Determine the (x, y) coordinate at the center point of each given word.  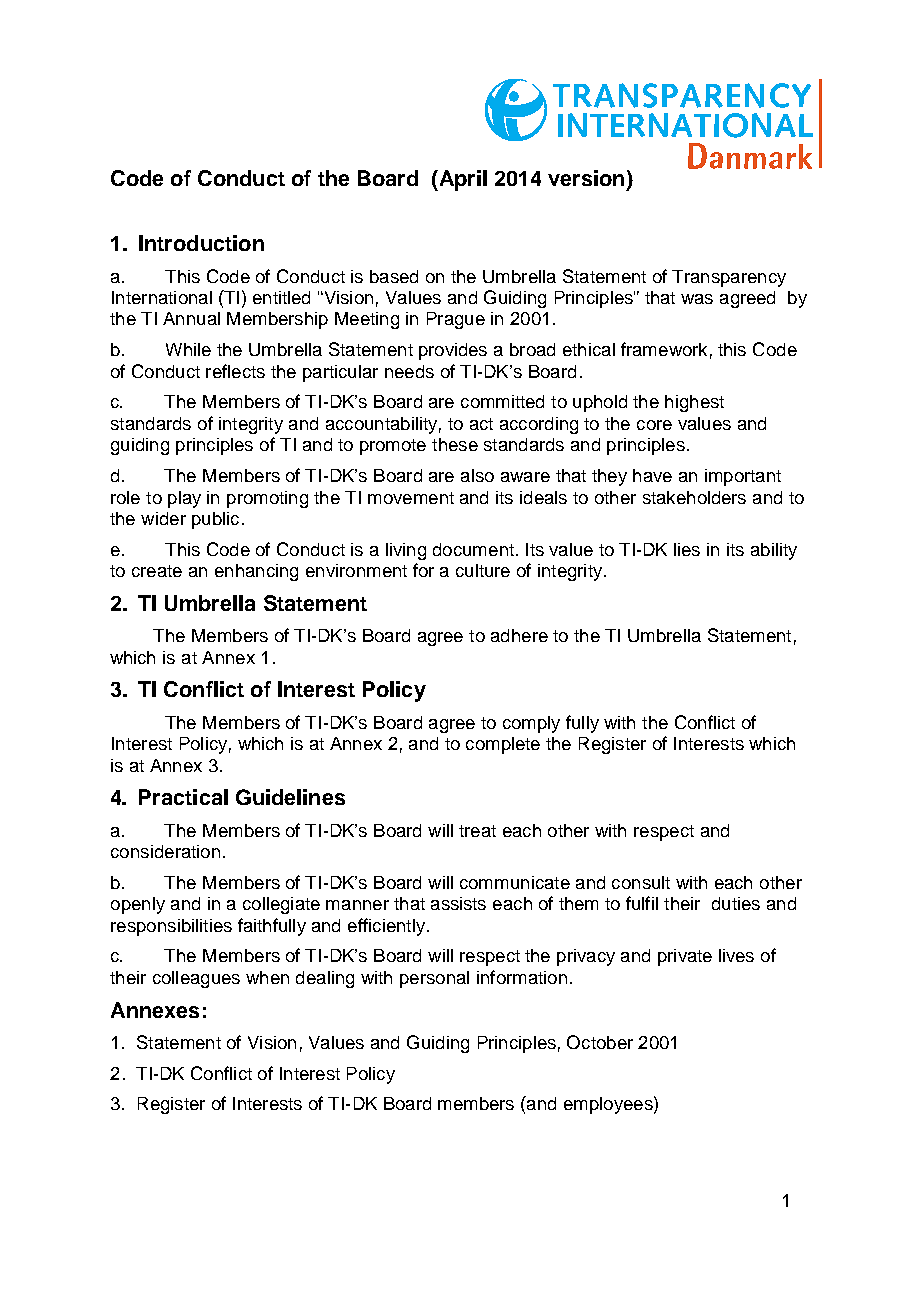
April (462, 180)
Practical (183, 797)
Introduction (201, 243)
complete (503, 745)
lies (687, 549)
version (586, 178)
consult (641, 882)
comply (531, 724)
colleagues (196, 979)
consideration (165, 851)
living (406, 551)
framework (664, 349)
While (188, 349)
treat (477, 831)
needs (409, 371)
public (215, 520)
